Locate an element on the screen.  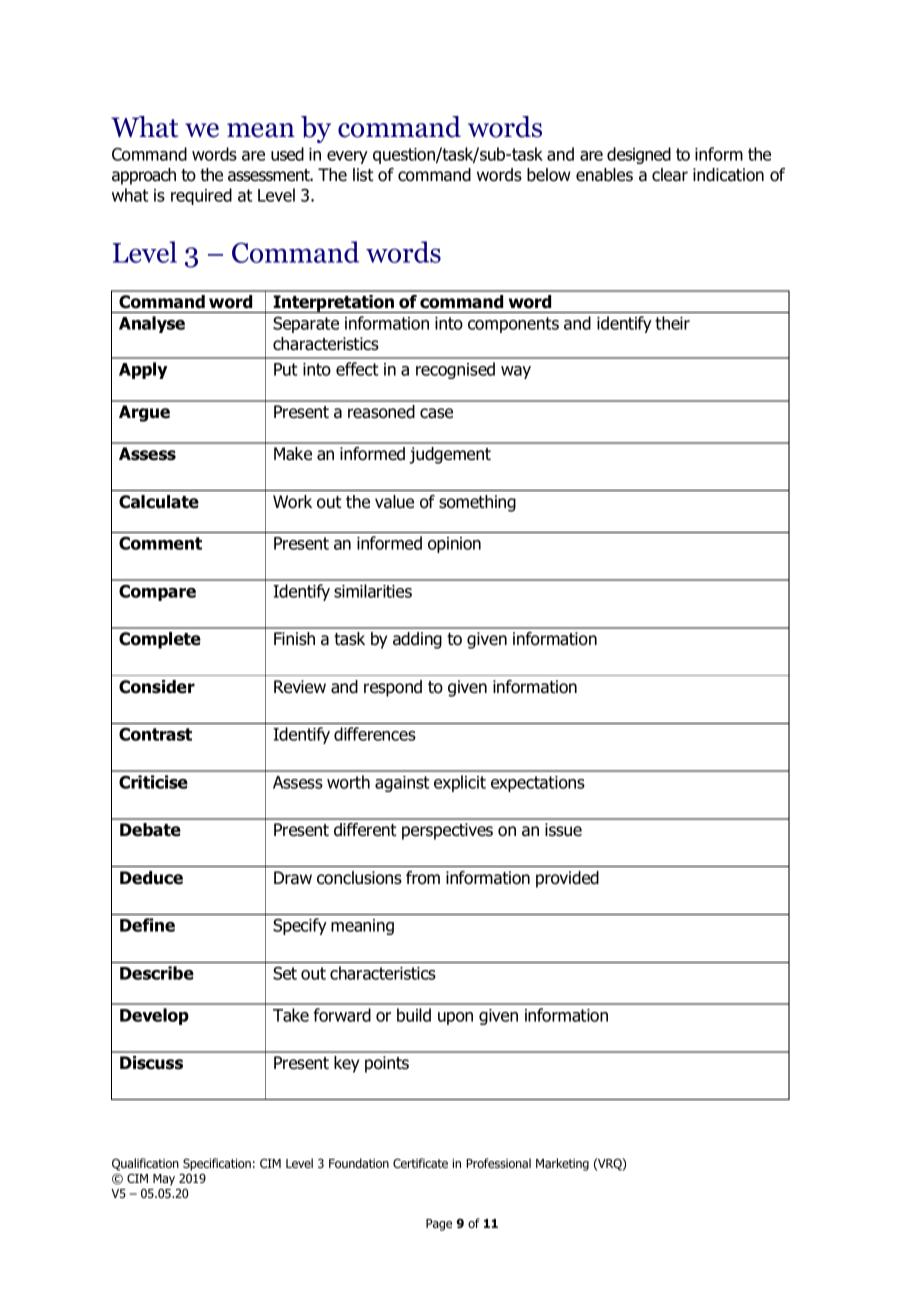
required is located at coordinates (201, 196).
